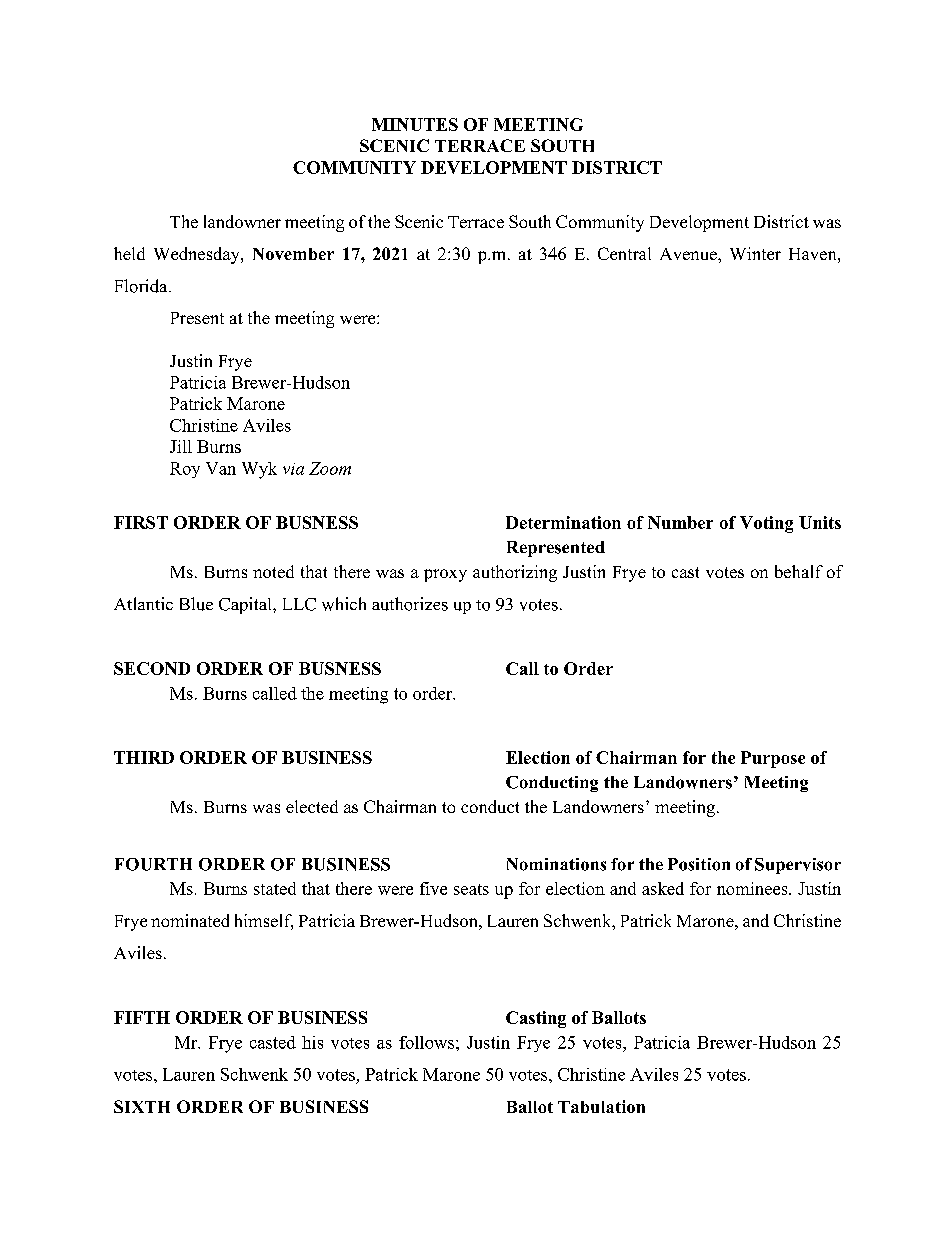 The image size is (952, 1233). Describe the element at coordinates (755, 253) in the image. I see `Winter` at that location.
